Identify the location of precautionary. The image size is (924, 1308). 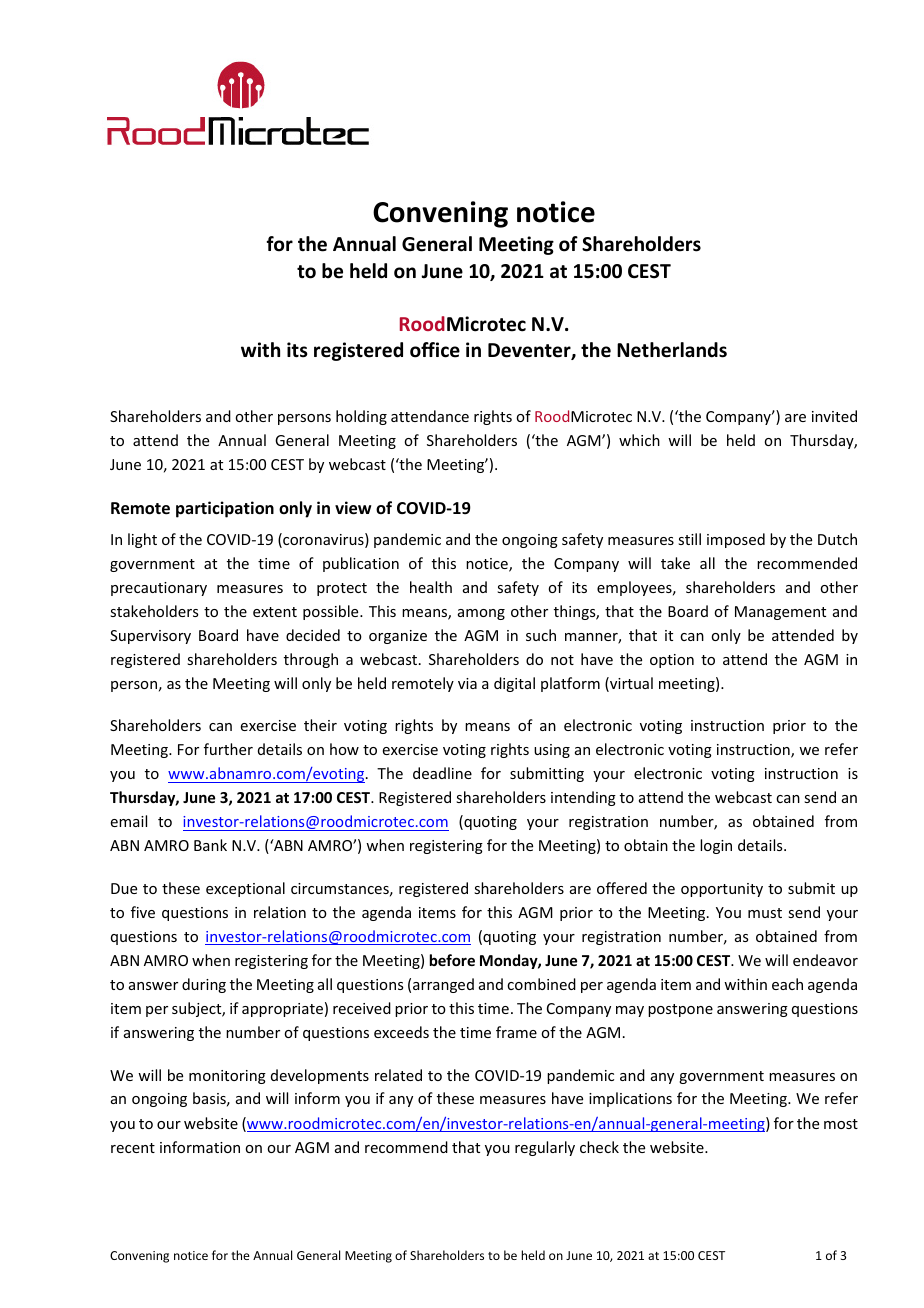
(159, 589).
